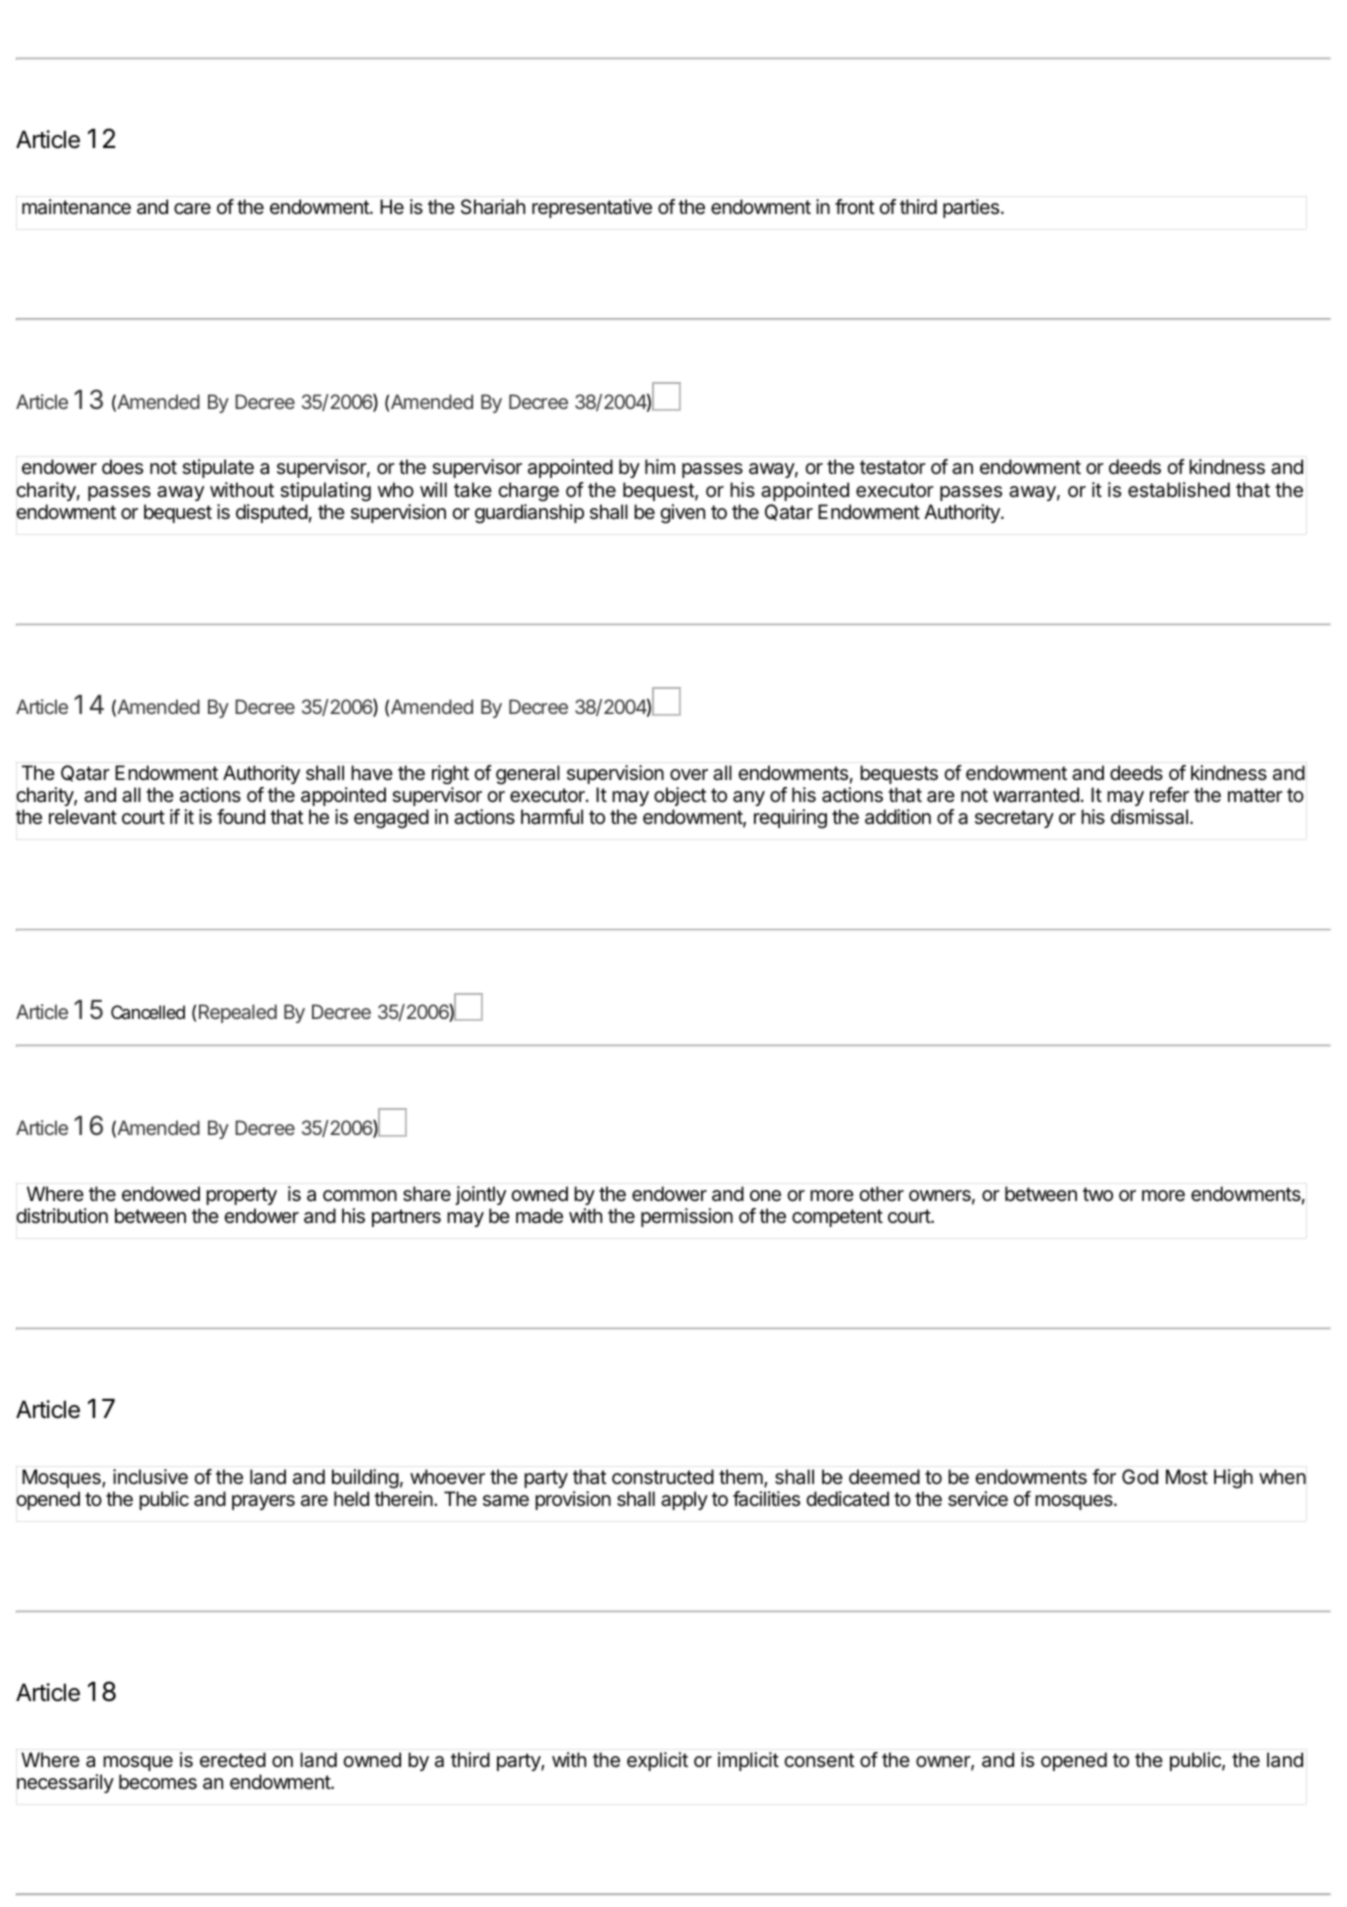 This screenshot has width=1347, height=1907. What do you see at coordinates (663, 1477) in the screenshot?
I see `constructed` at bounding box center [663, 1477].
